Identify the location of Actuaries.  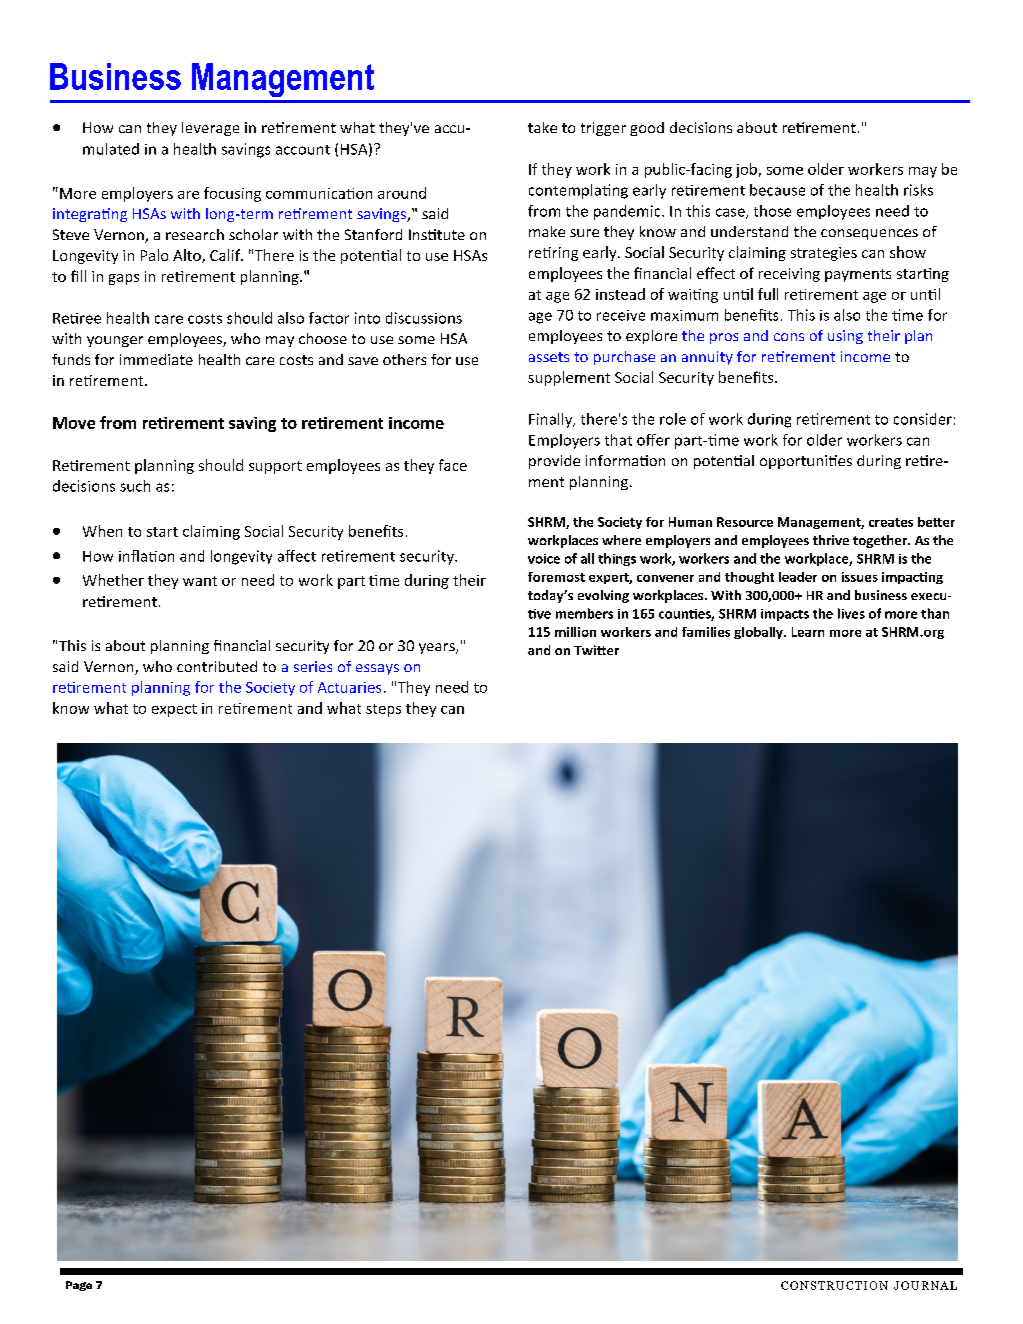
(349, 687).
